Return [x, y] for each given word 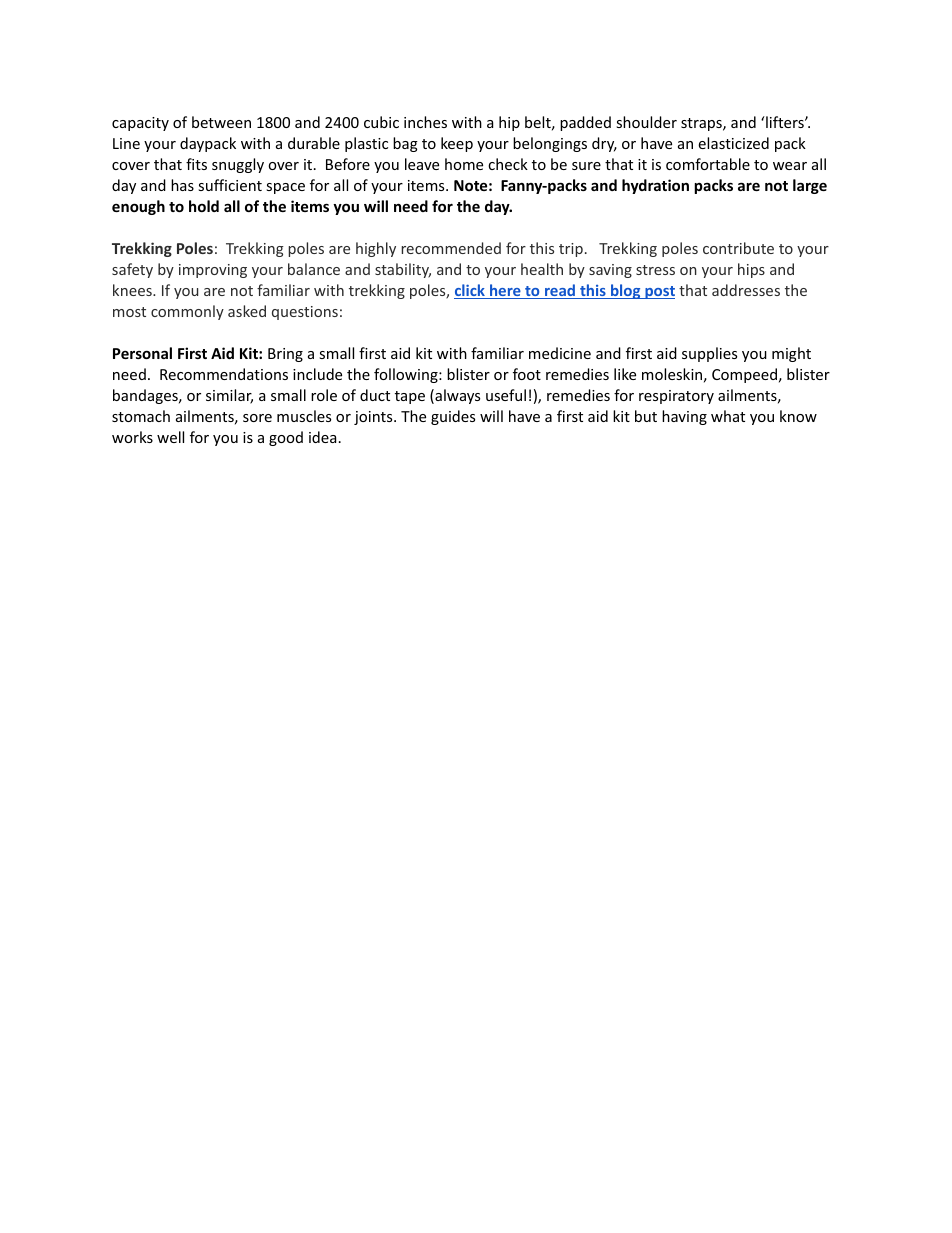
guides [453, 417]
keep [457, 144]
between [221, 122]
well [170, 437]
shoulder [646, 122]
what [728, 416]
